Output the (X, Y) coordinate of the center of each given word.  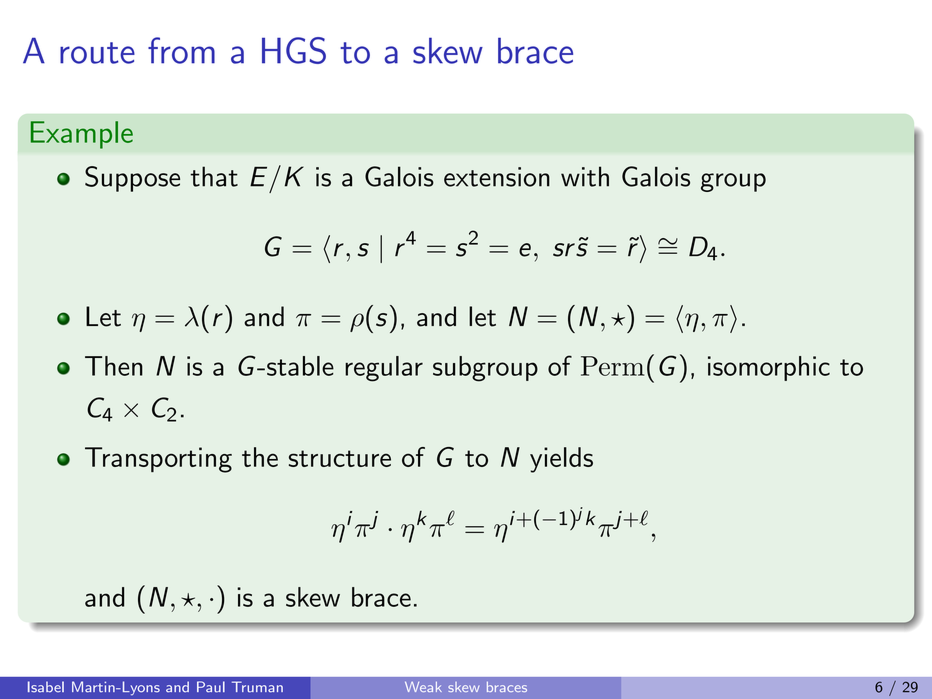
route (97, 53)
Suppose (132, 179)
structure (340, 458)
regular (384, 369)
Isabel (46, 687)
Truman (257, 687)
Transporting (158, 460)
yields (561, 460)
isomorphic (769, 368)
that (214, 176)
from (181, 50)
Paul (211, 687)
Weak (423, 687)
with (585, 176)
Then (114, 366)
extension (497, 177)
